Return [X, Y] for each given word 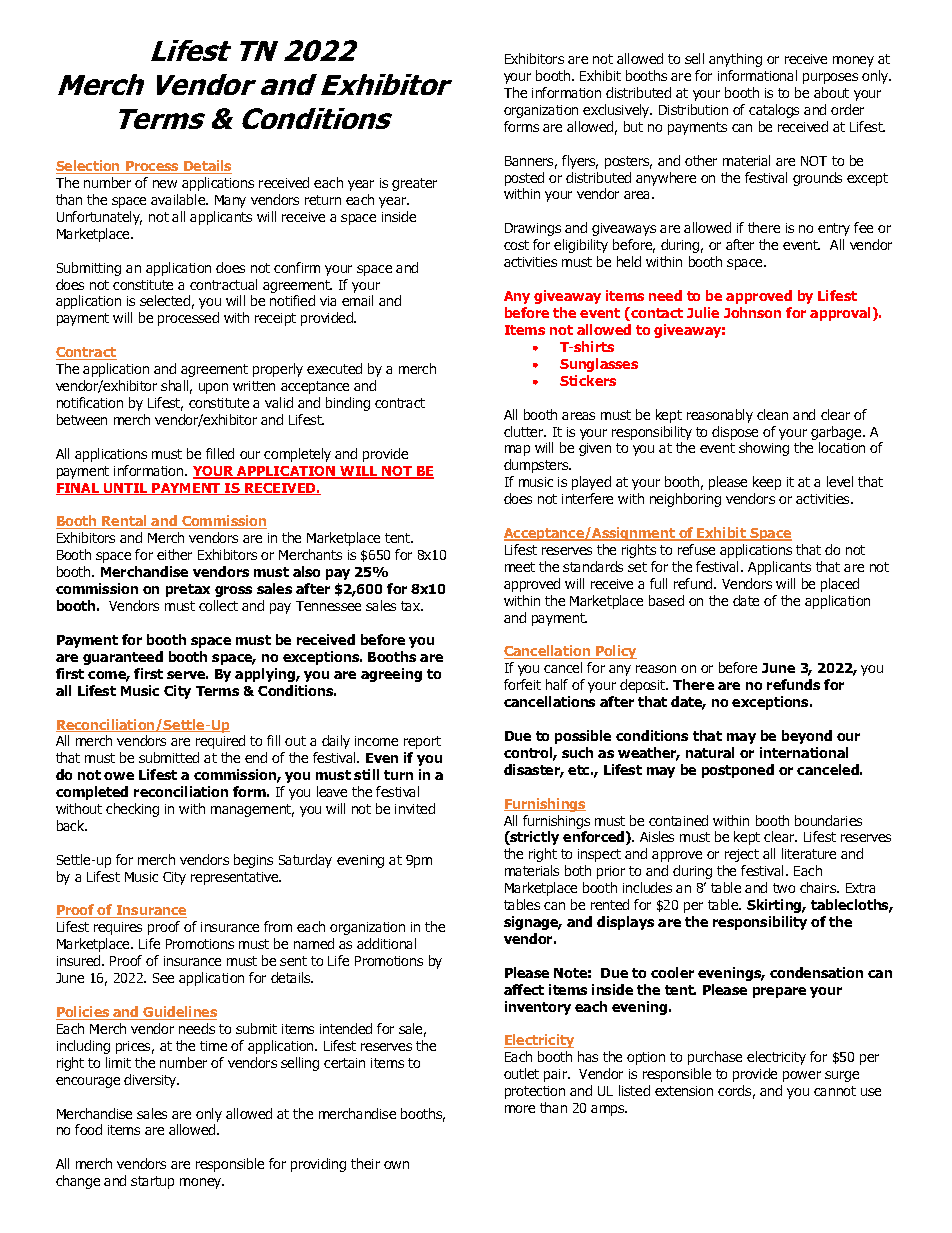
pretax [188, 590]
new [165, 184]
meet [520, 567]
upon [213, 388]
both [578, 870]
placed [840, 585]
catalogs [774, 111]
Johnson [752, 312]
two [784, 888]
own [396, 1165]
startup [152, 1182]
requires [118, 928]
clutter [525, 431]
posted [524, 179]
